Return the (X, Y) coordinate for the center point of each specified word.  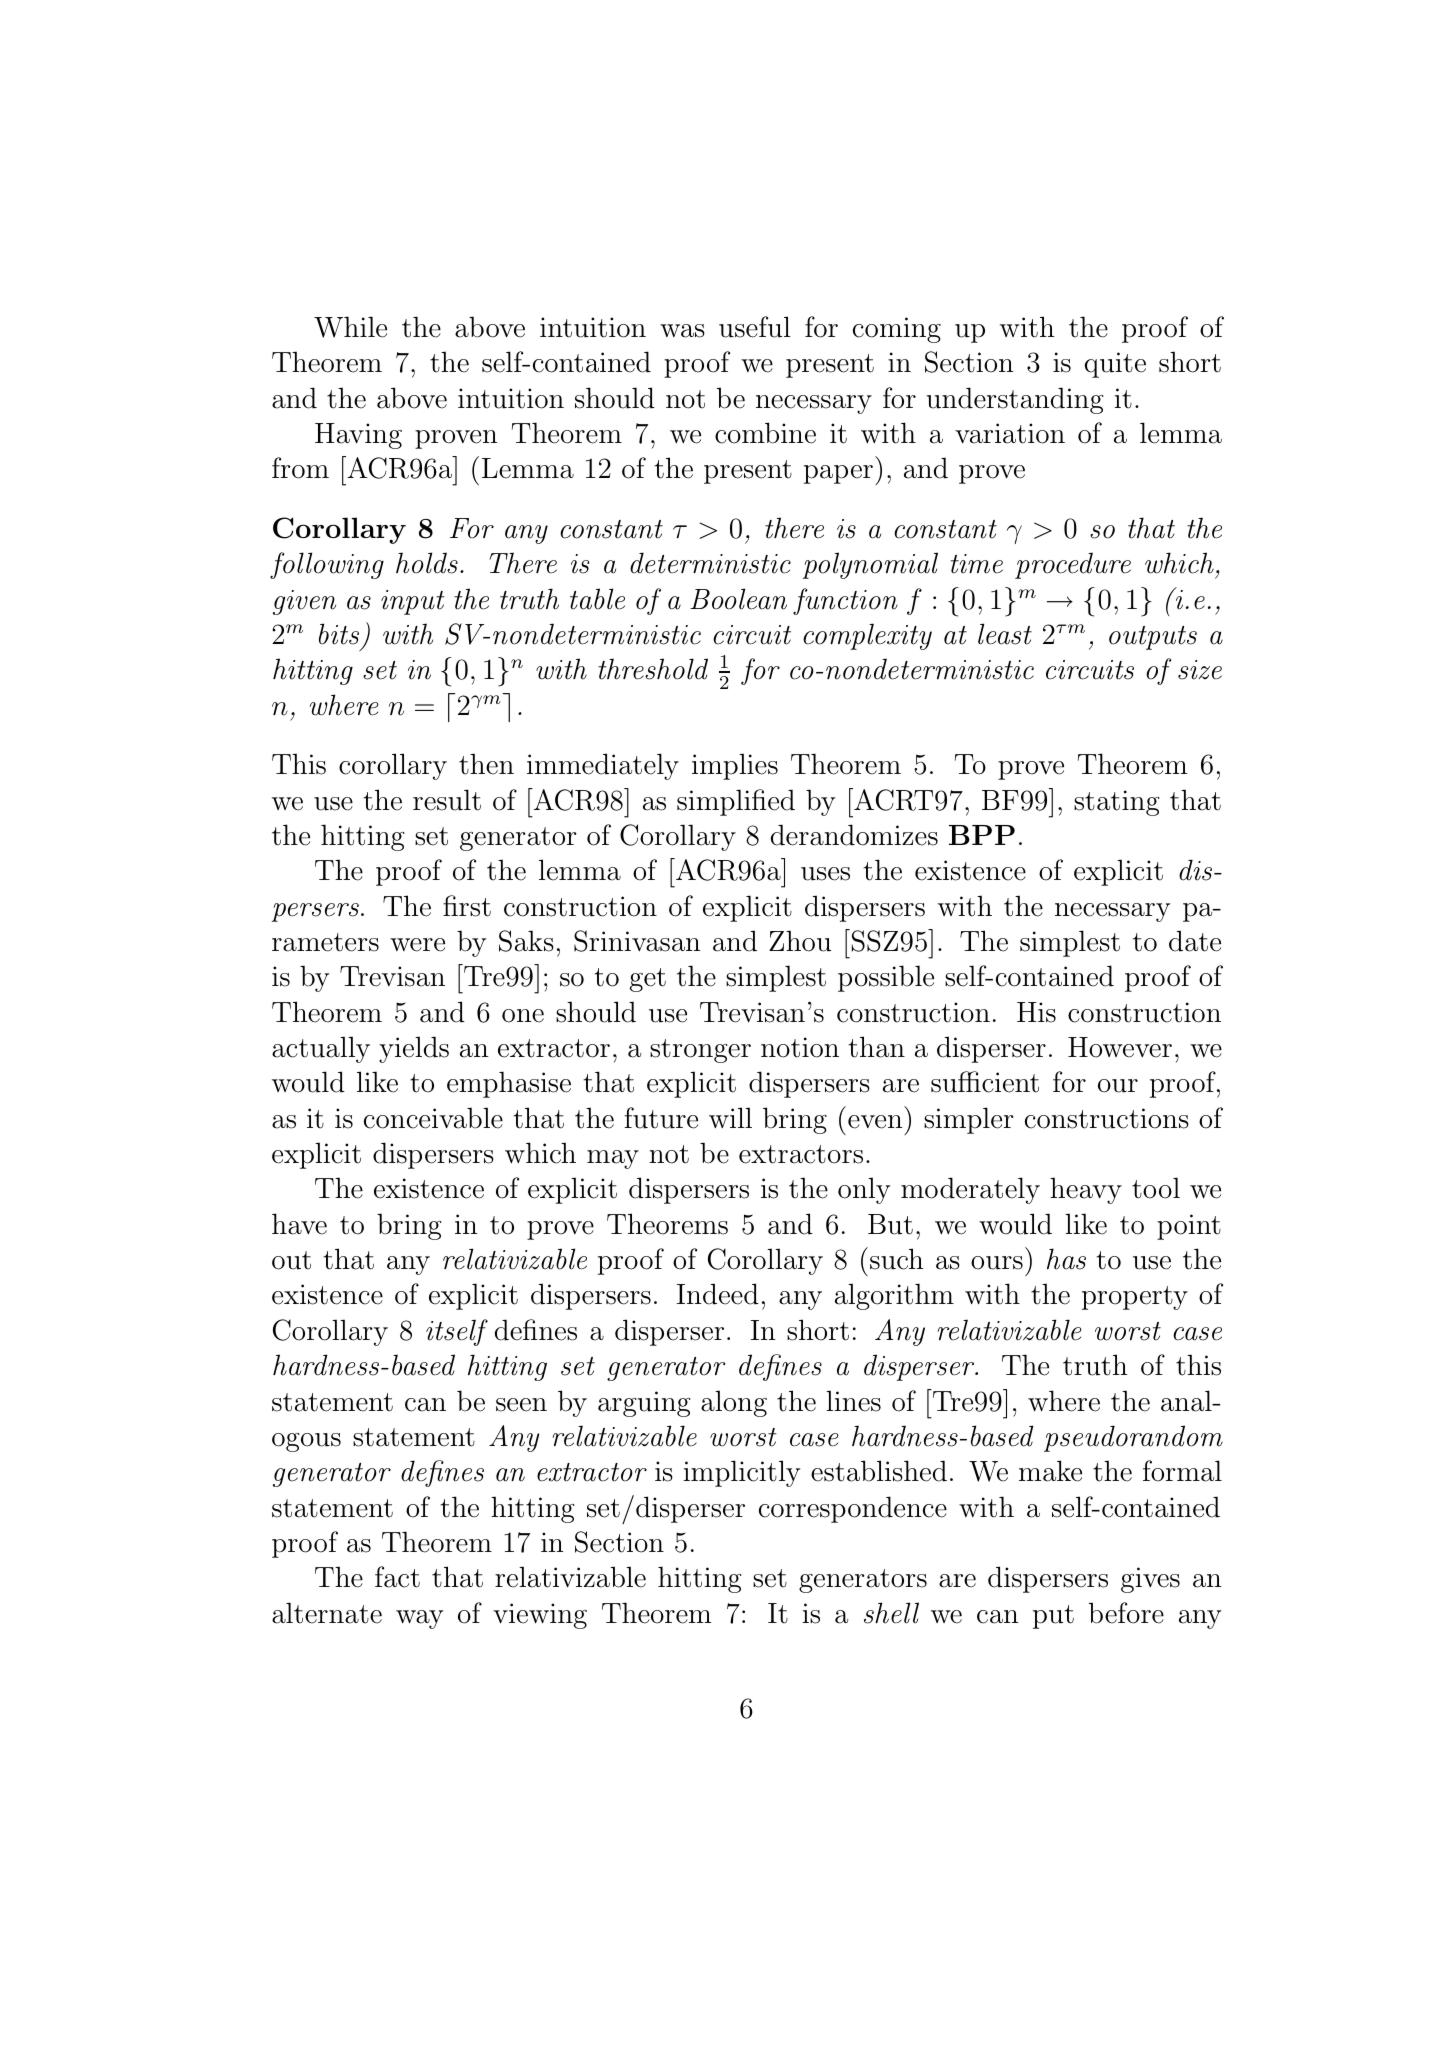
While (350, 327)
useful (755, 327)
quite (1115, 365)
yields (414, 1049)
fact (397, 1577)
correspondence (853, 1509)
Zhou (800, 941)
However (1120, 1047)
